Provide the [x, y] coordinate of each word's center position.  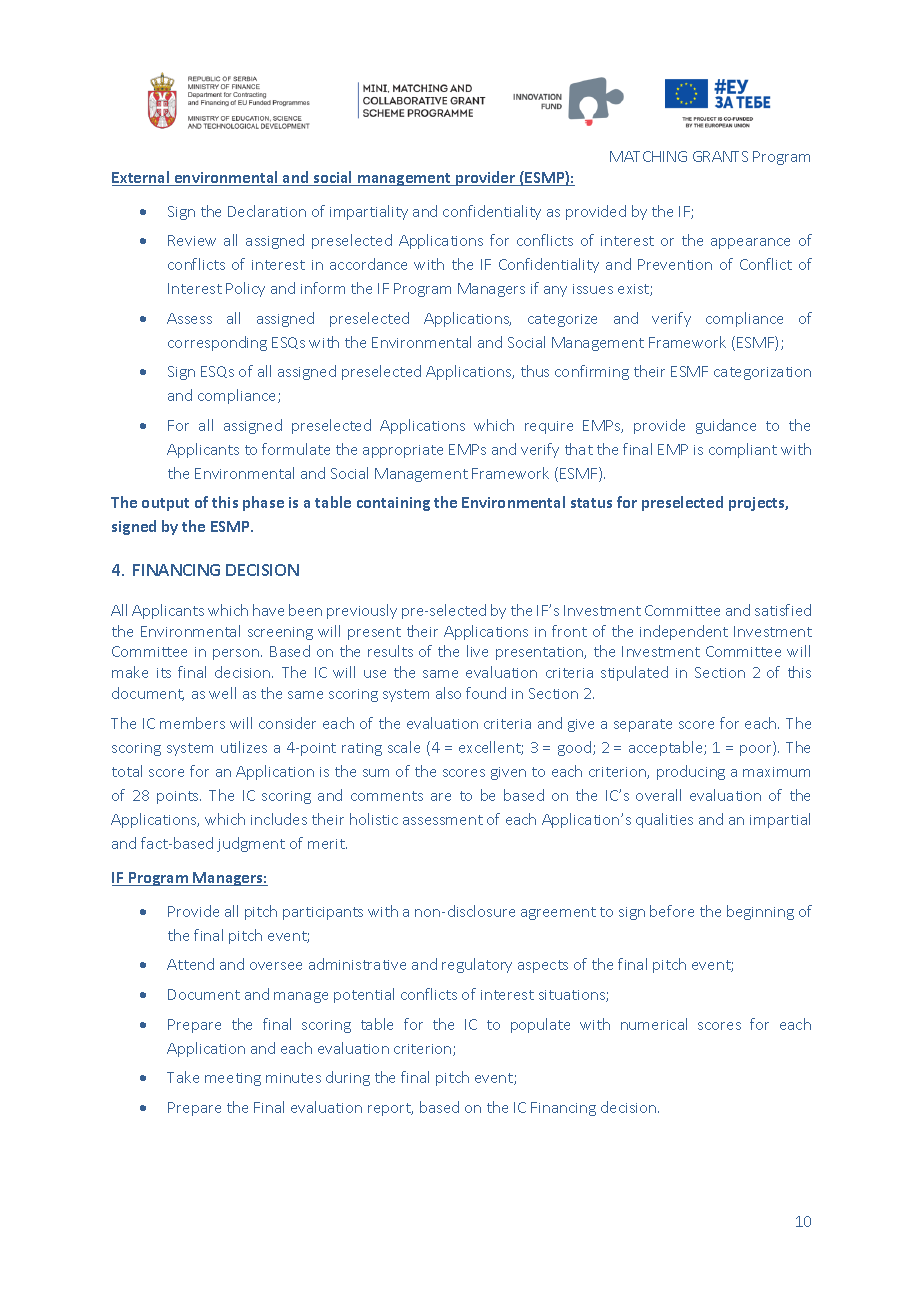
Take [183, 1077]
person [237, 654]
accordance [368, 264]
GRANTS [720, 156]
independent [684, 632]
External [142, 178]
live [477, 651]
